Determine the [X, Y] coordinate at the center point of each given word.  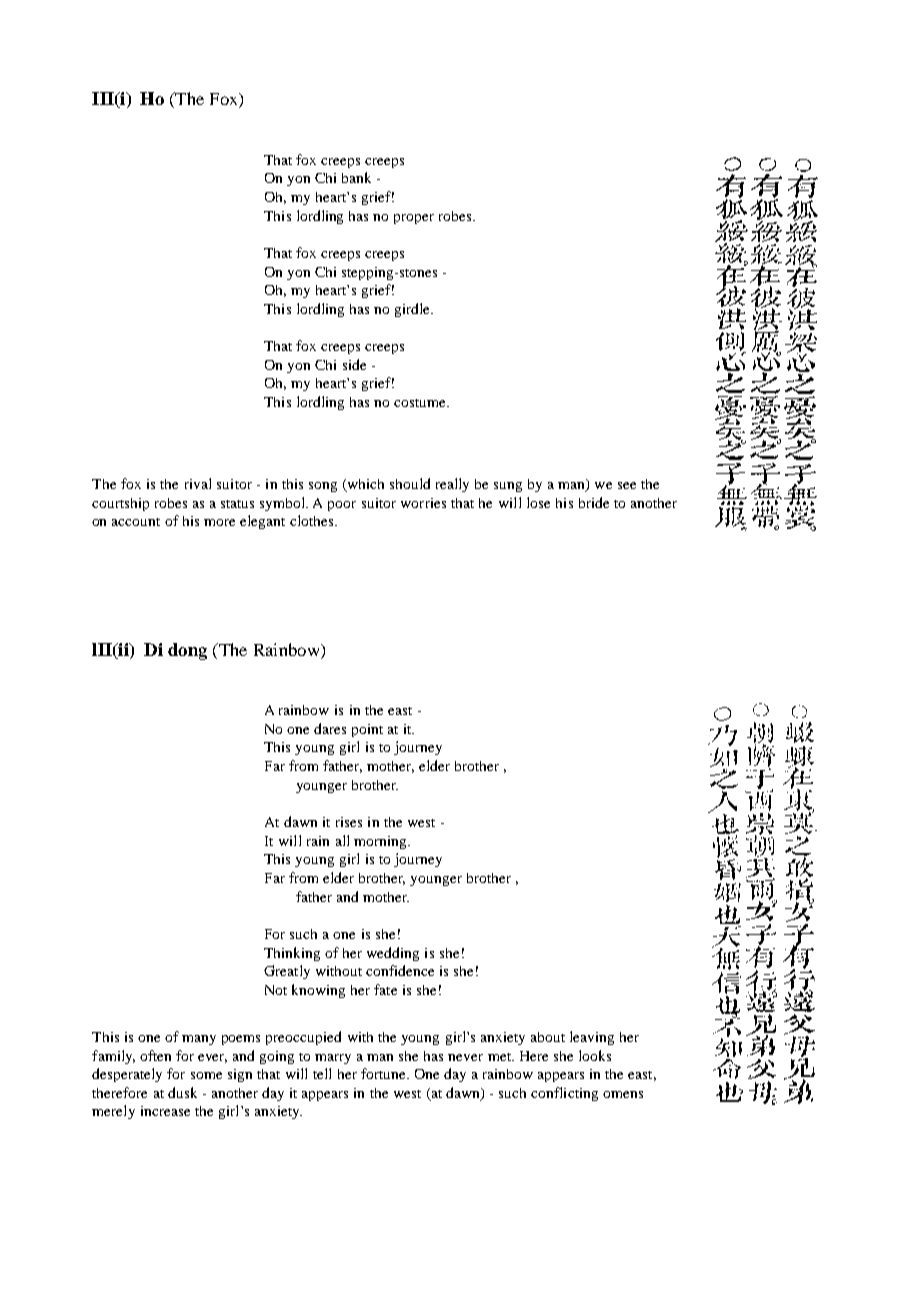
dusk [182, 1092]
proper [414, 219]
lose [538, 502]
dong [187, 651]
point [367, 730]
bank [356, 177]
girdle [414, 310]
